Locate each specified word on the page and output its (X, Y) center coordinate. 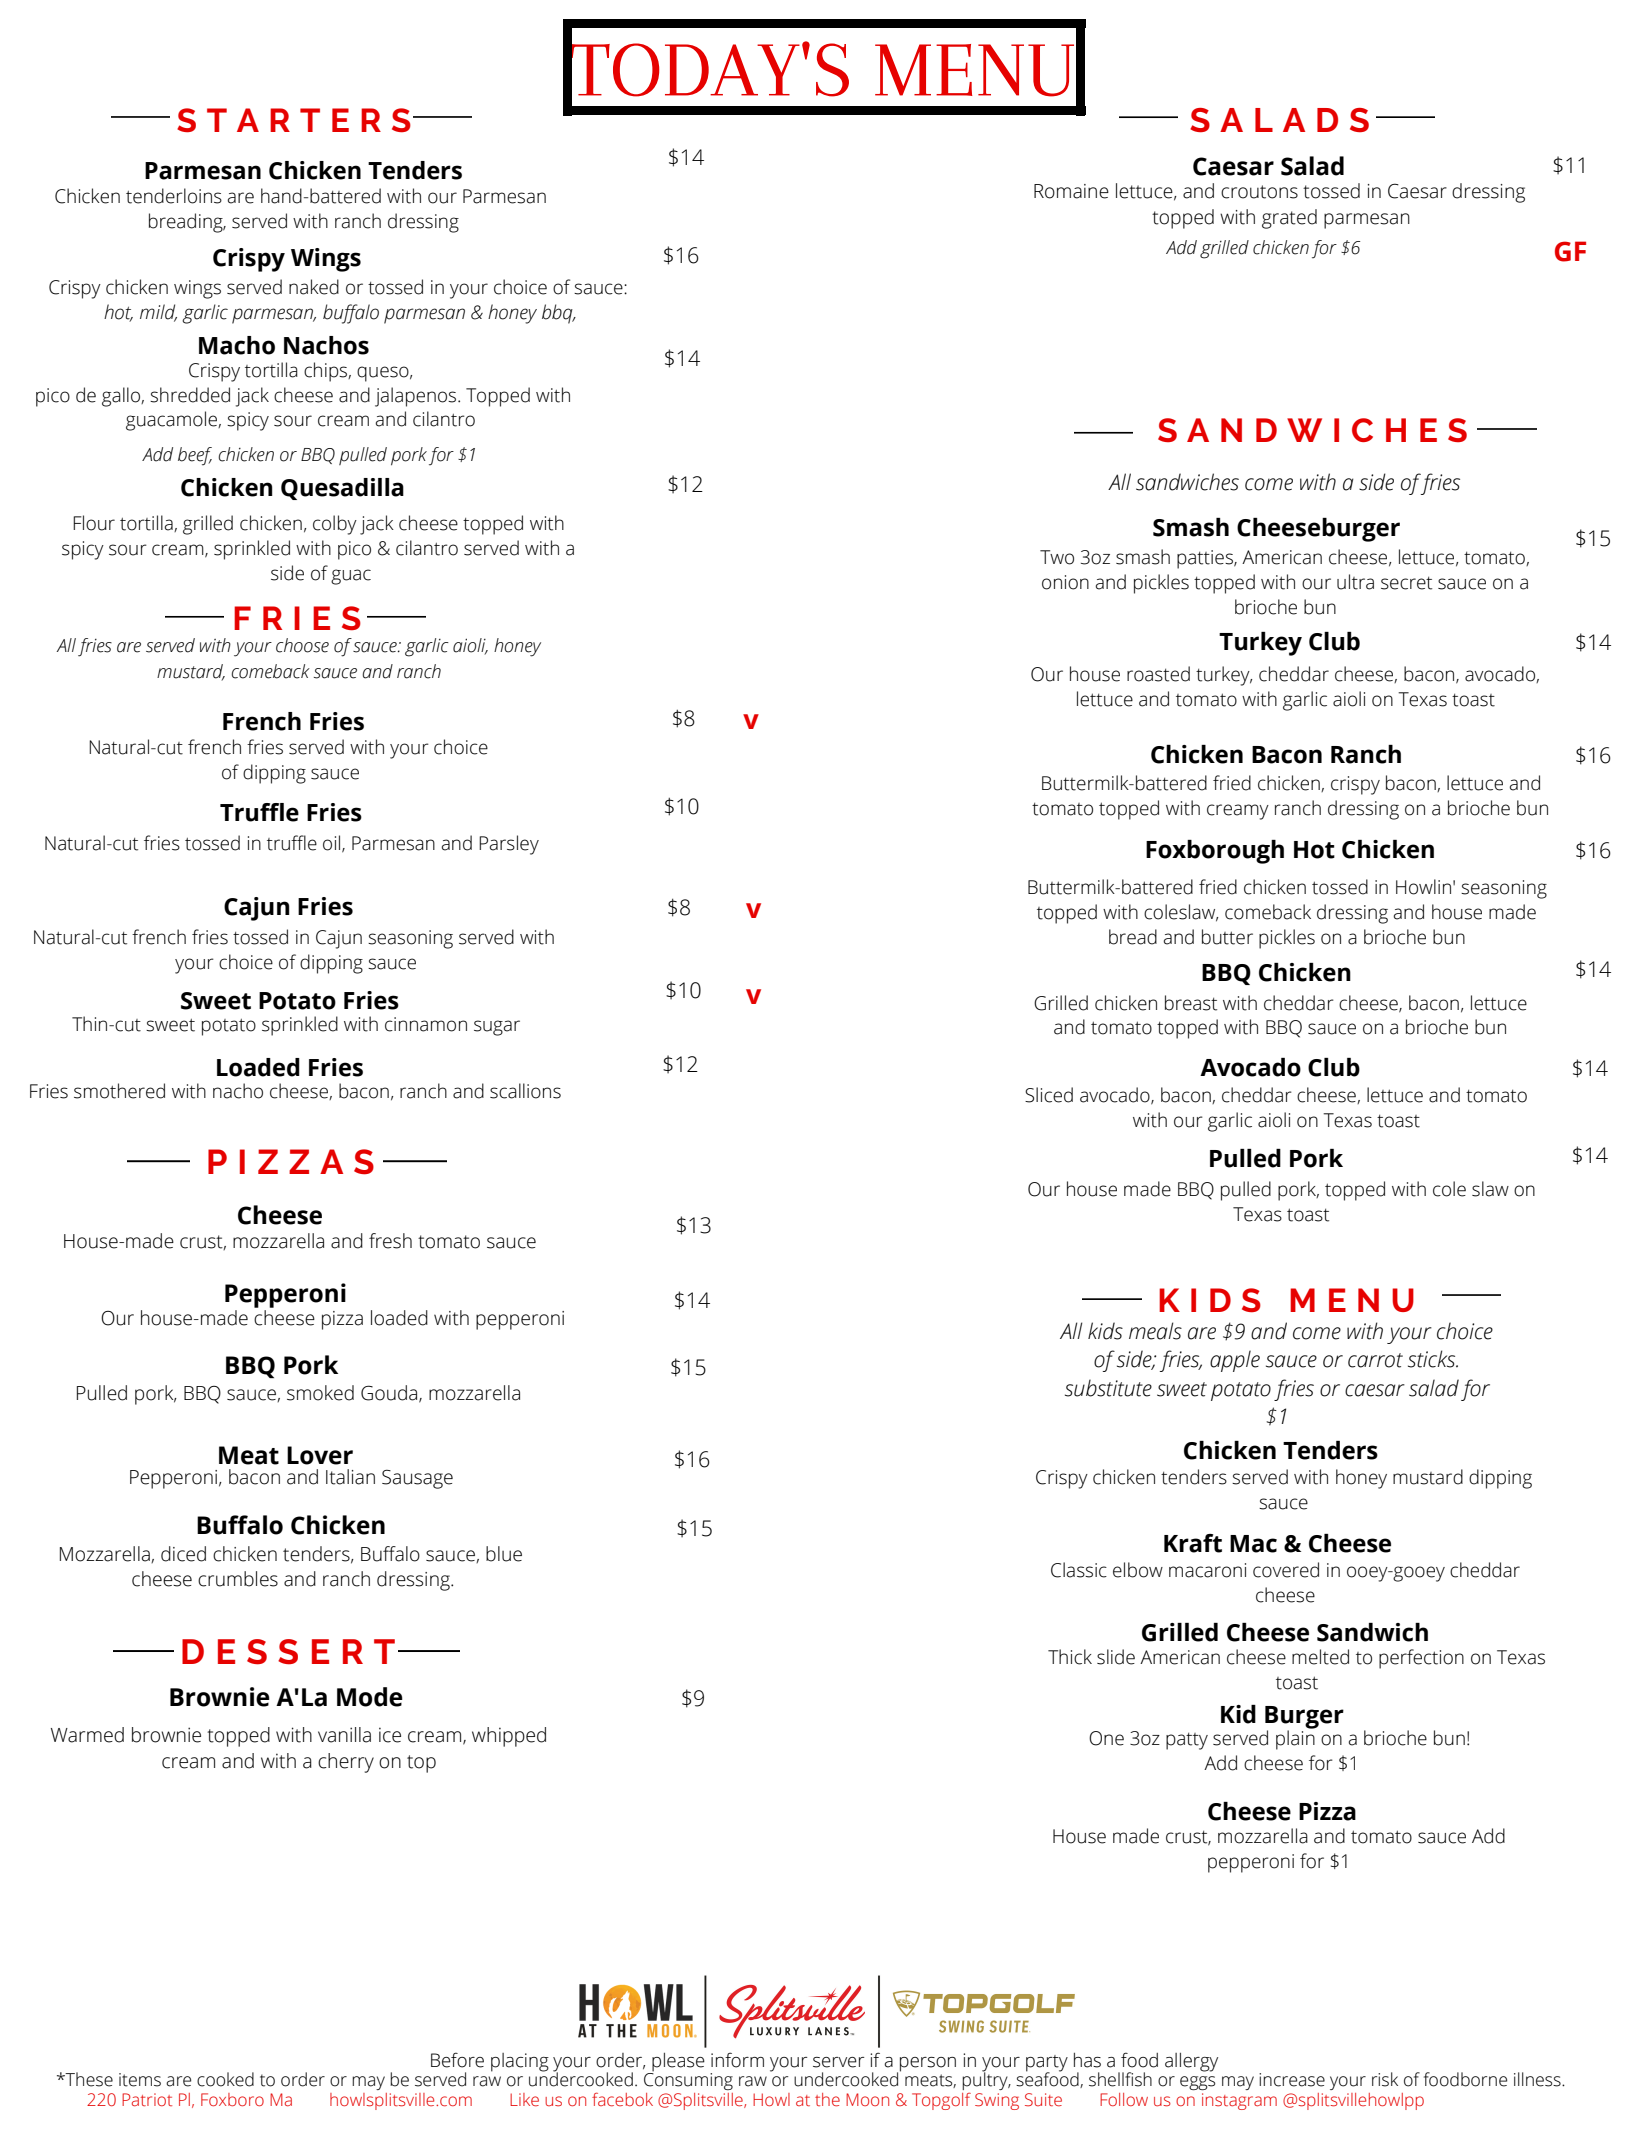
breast (1191, 1003)
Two (1057, 557)
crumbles (238, 1579)
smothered (119, 1091)
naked (314, 287)
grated (1289, 219)
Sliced (1049, 1095)
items (140, 2080)
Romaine (1071, 191)
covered (1286, 1570)
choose (302, 645)
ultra (1355, 582)
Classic (1079, 1570)
